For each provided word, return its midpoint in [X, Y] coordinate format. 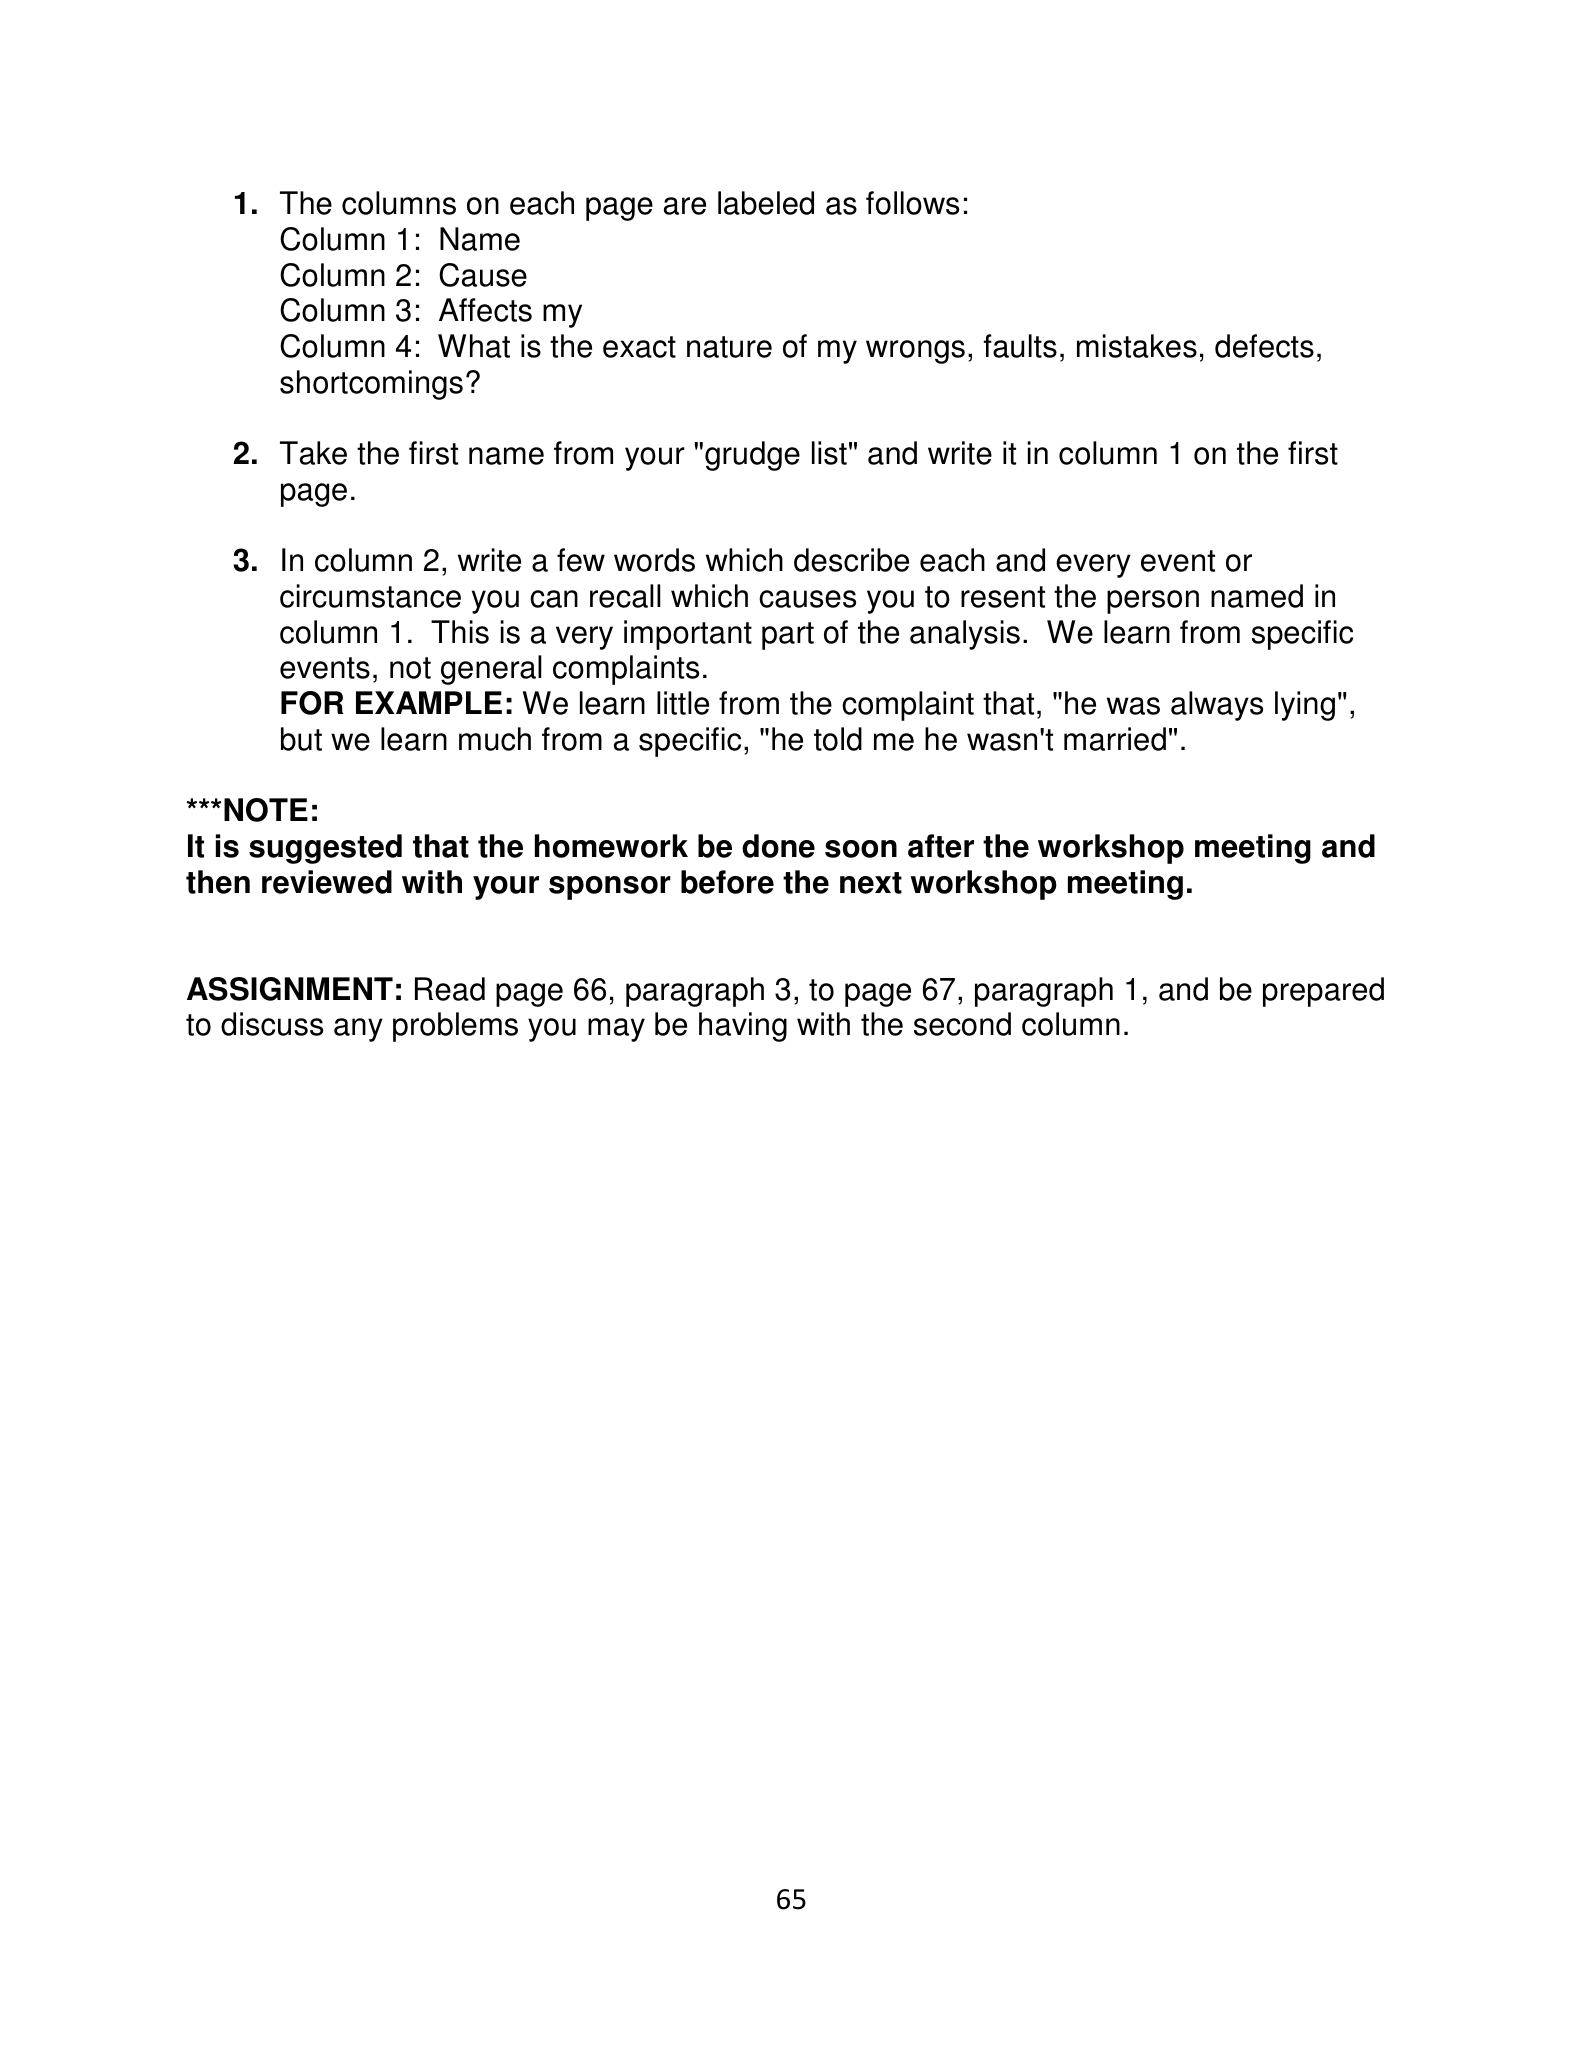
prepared [1323, 992]
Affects [485, 310]
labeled [766, 203]
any [358, 1030]
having [743, 1027]
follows [912, 203]
